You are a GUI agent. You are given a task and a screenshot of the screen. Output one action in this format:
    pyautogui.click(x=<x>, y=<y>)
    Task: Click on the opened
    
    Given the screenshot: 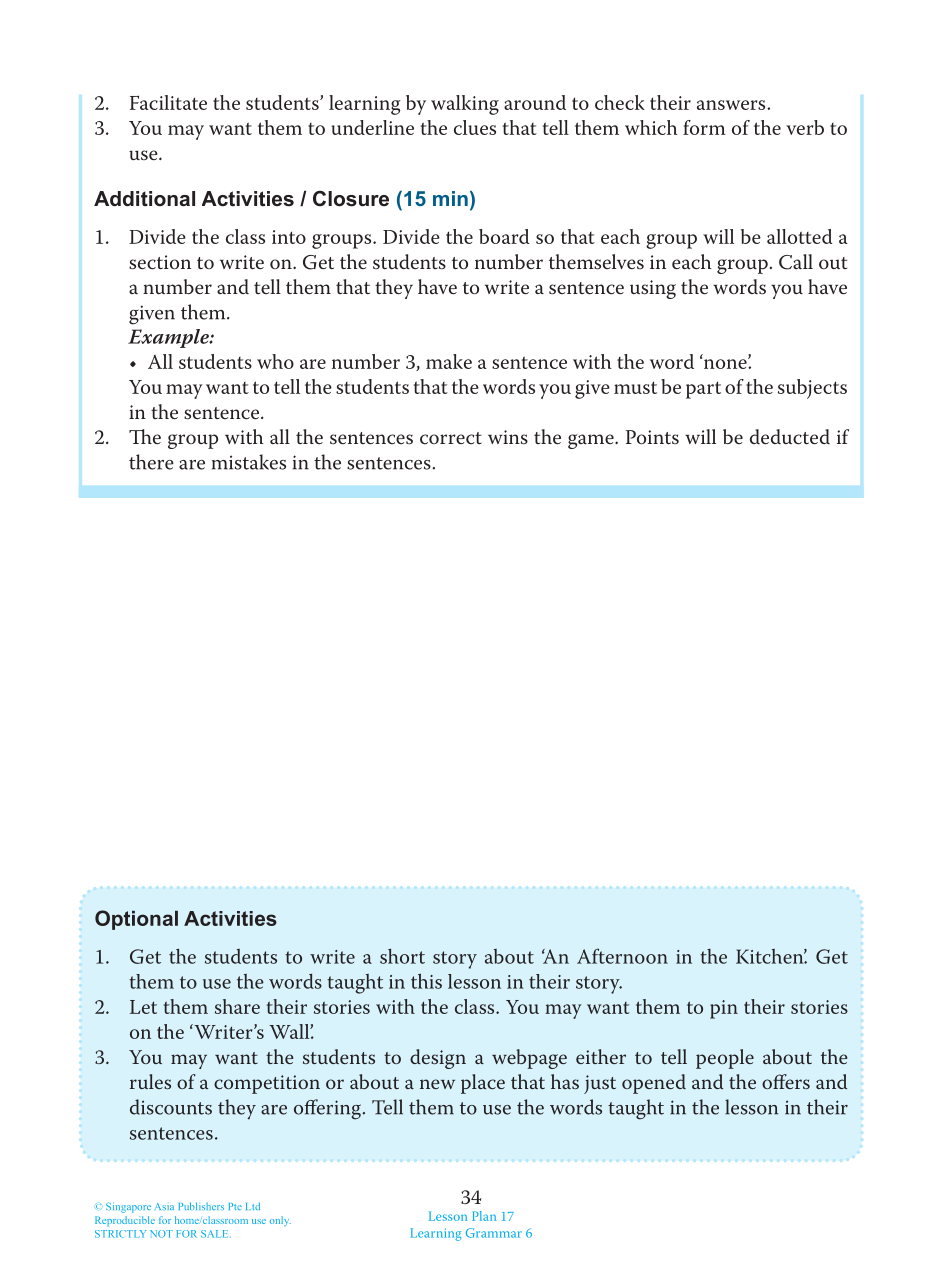 What is the action you would take?
    pyautogui.click(x=654, y=1084)
